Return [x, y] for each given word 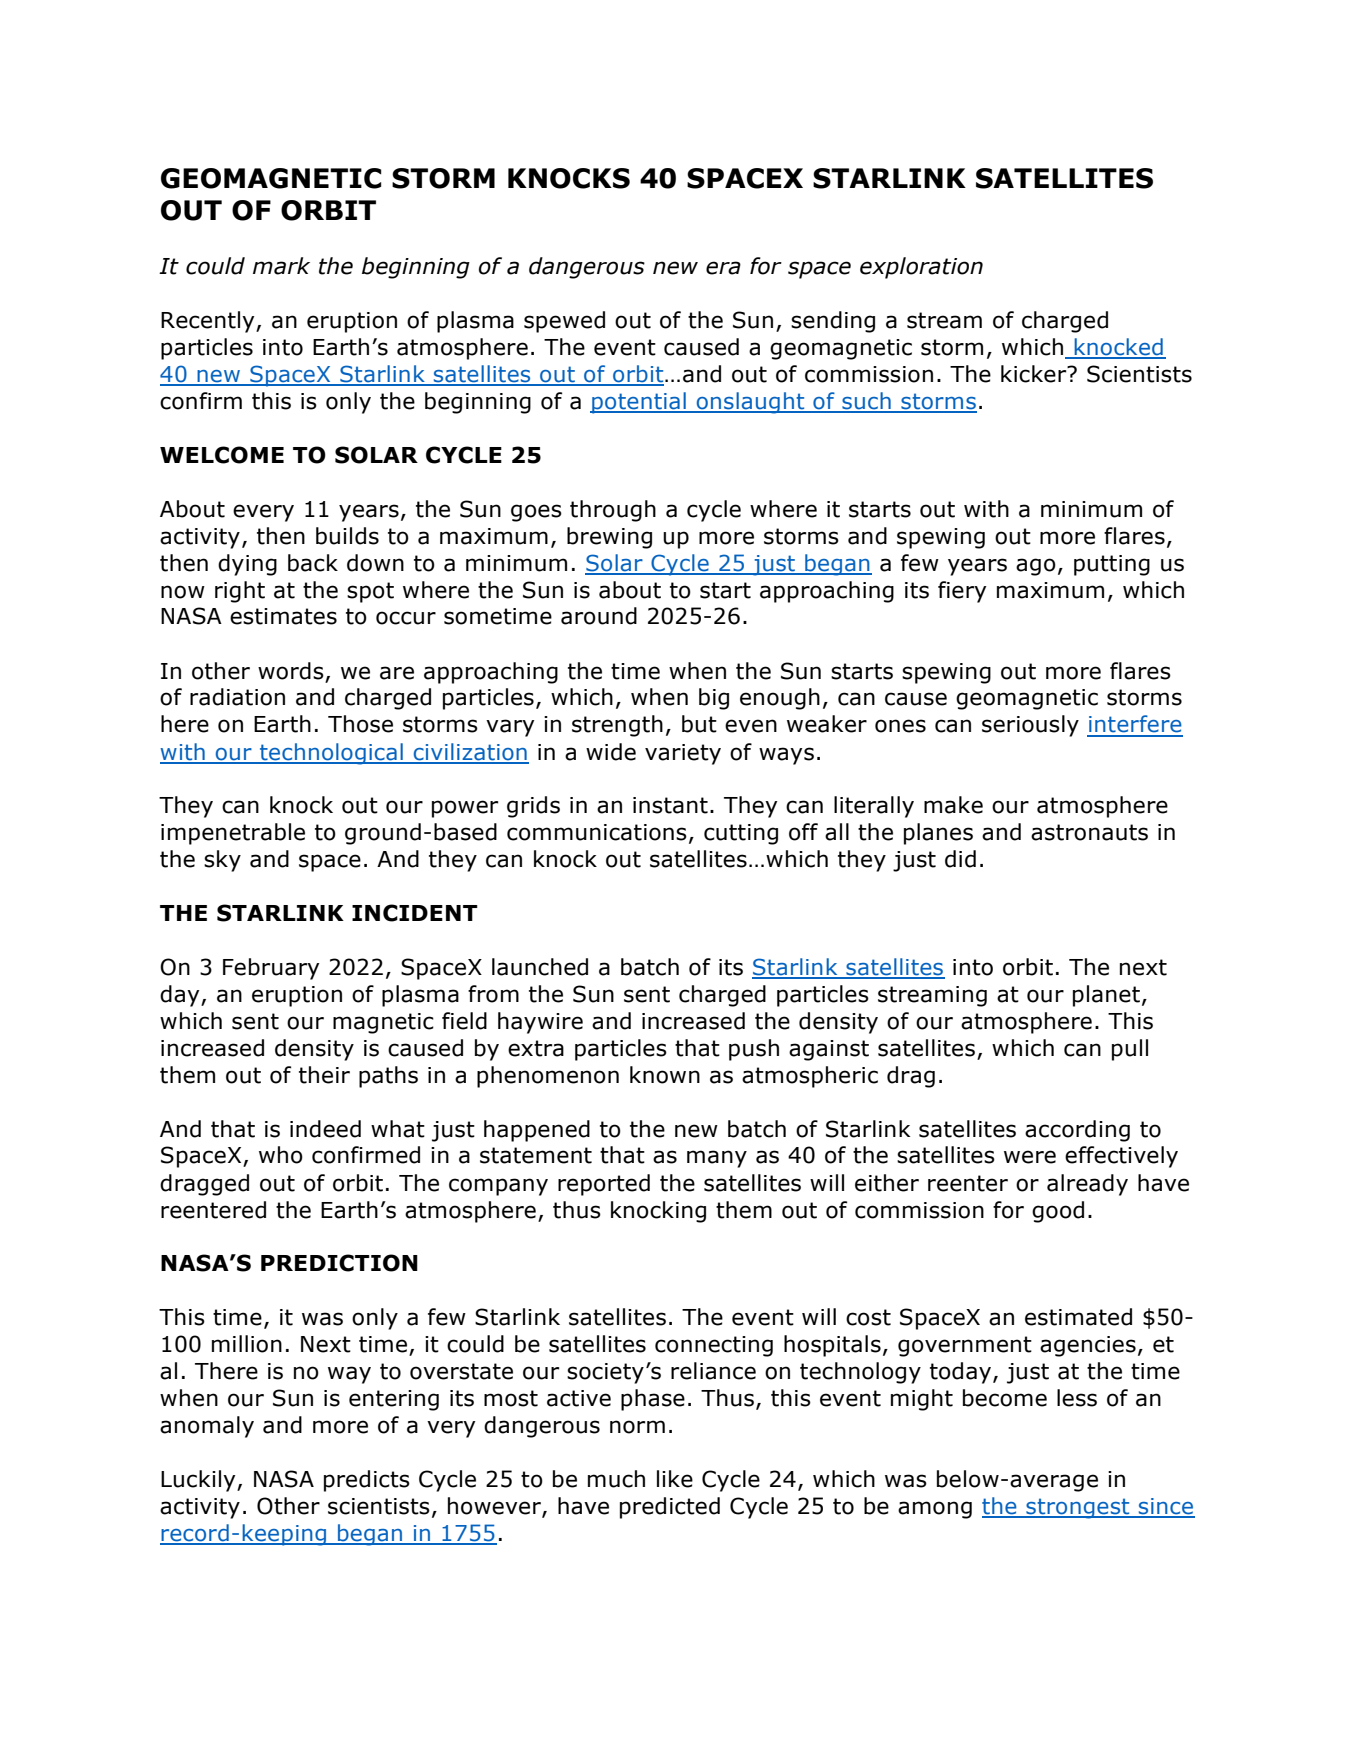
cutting [741, 834]
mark [281, 266]
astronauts [1089, 832]
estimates [283, 616]
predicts [367, 1481]
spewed [564, 322]
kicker [1035, 374]
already [1087, 1185]
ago [1036, 567]
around [599, 616]
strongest [1078, 1508]
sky [222, 861]
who [281, 1155]
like [675, 1479]
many [717, 1159]
